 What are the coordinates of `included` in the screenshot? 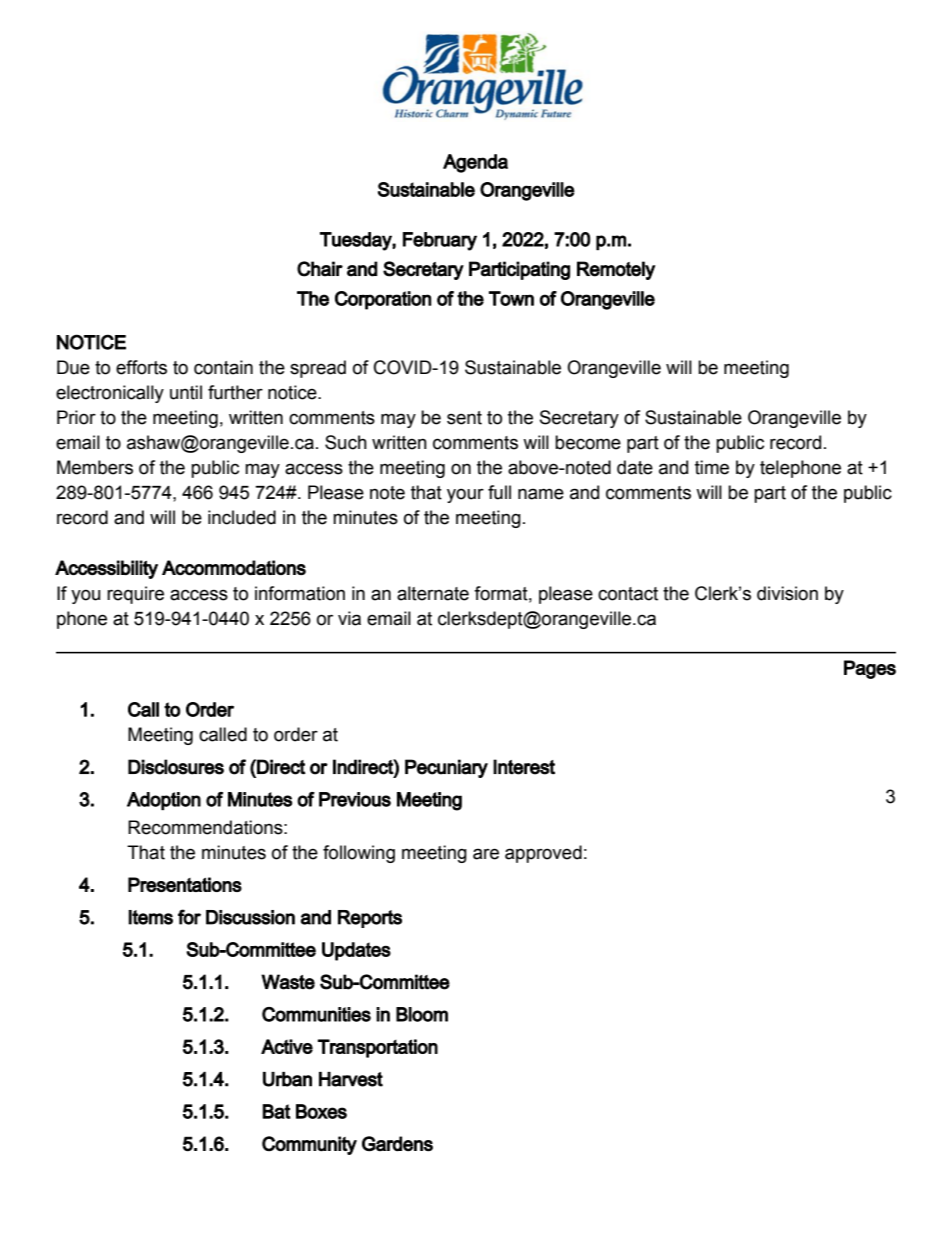 It's located at (242, 517).
